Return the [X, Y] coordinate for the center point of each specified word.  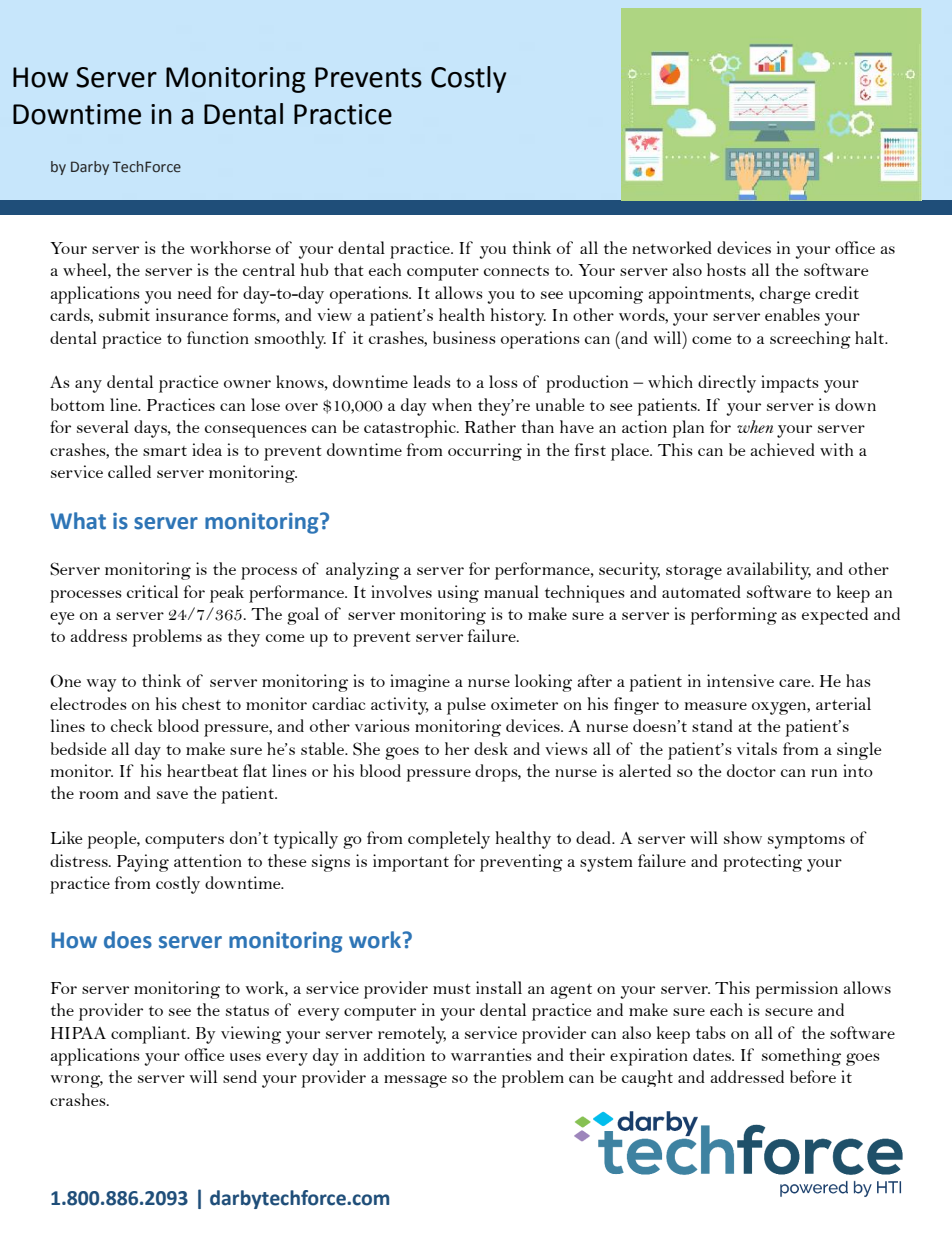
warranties [491, 1054]
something [801, 1057]
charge [785, 295]
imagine [420, 683]
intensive [740, 680]
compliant [150, 1035]
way [102, 685]
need [195, 292]
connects [516, 271]
